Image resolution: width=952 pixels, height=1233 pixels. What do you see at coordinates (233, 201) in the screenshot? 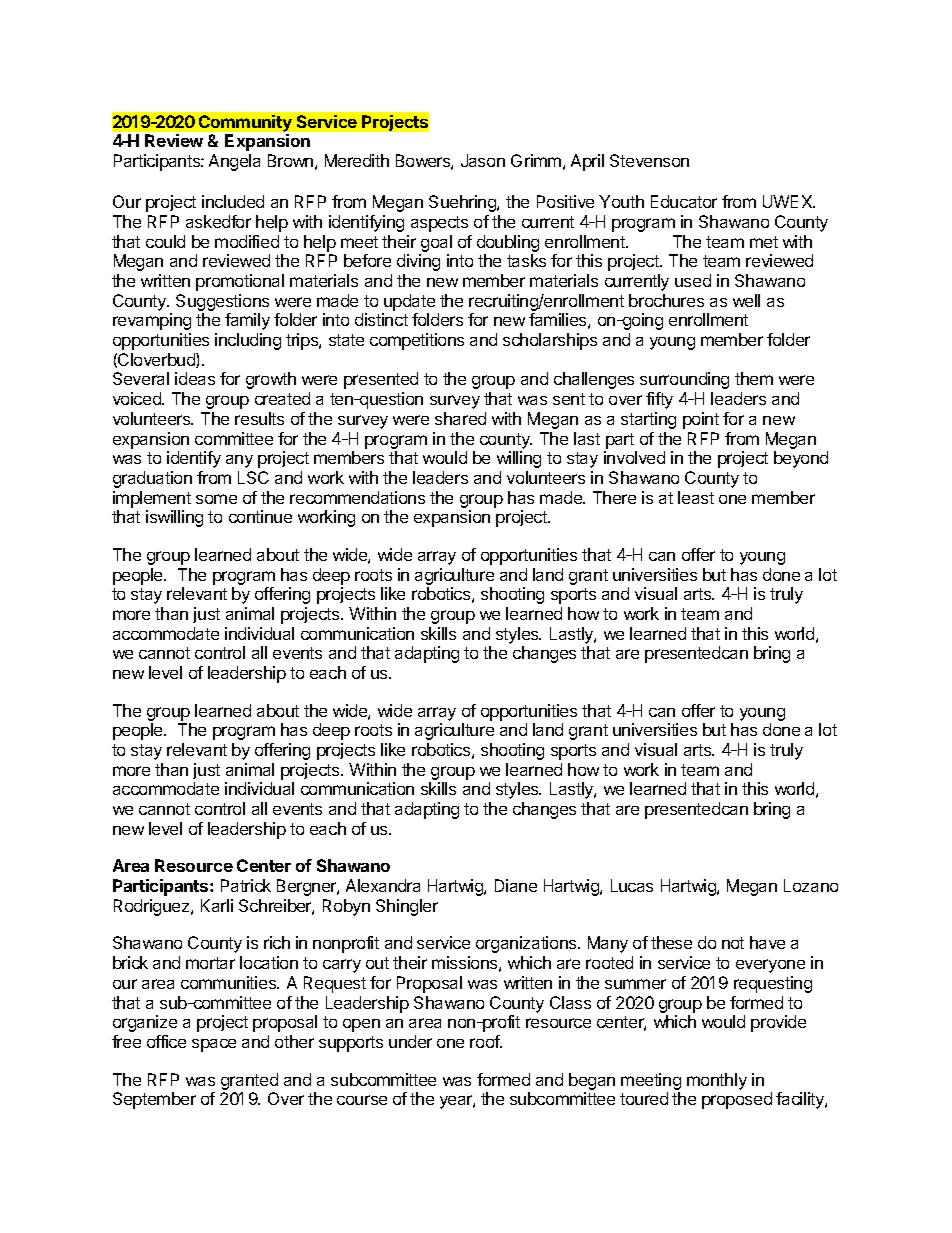
I see `included` at bounding box center [233, 201].
